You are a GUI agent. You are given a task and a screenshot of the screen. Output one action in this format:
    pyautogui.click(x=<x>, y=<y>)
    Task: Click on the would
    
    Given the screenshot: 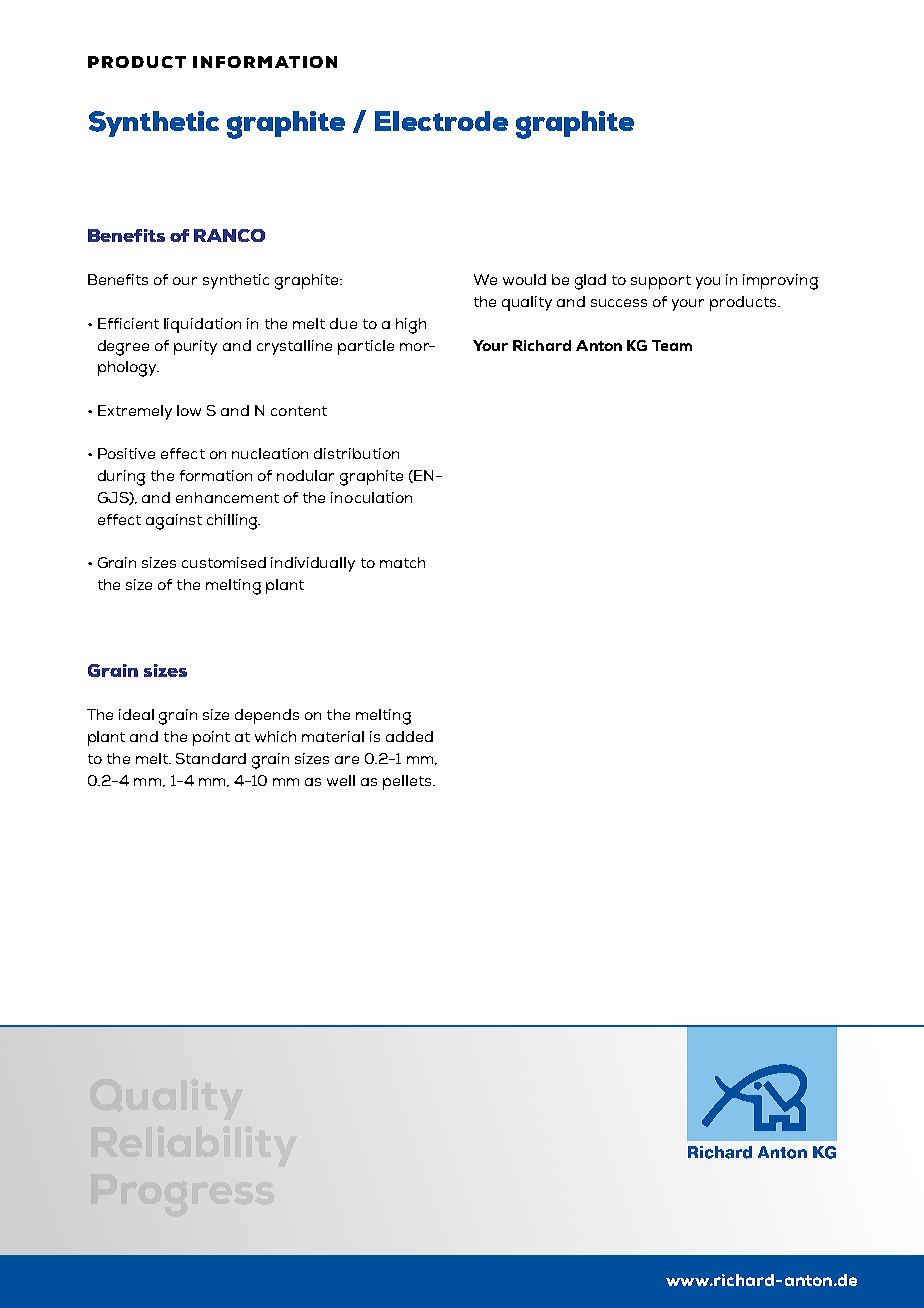 What is the action you would take?
    pyautogui.click(x=524, y=279)
